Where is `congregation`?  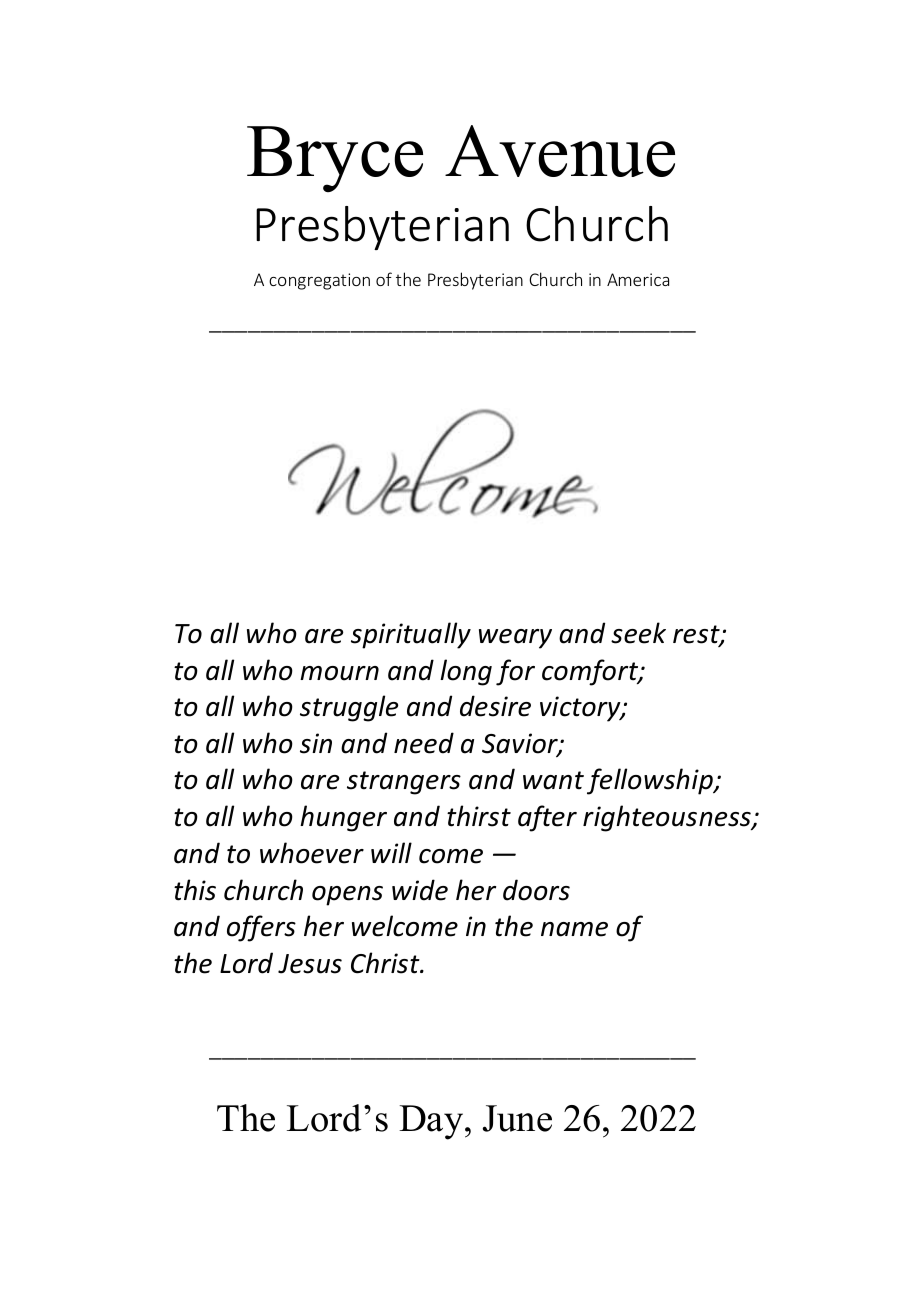 congregation is located at coordinates (319, 281).
